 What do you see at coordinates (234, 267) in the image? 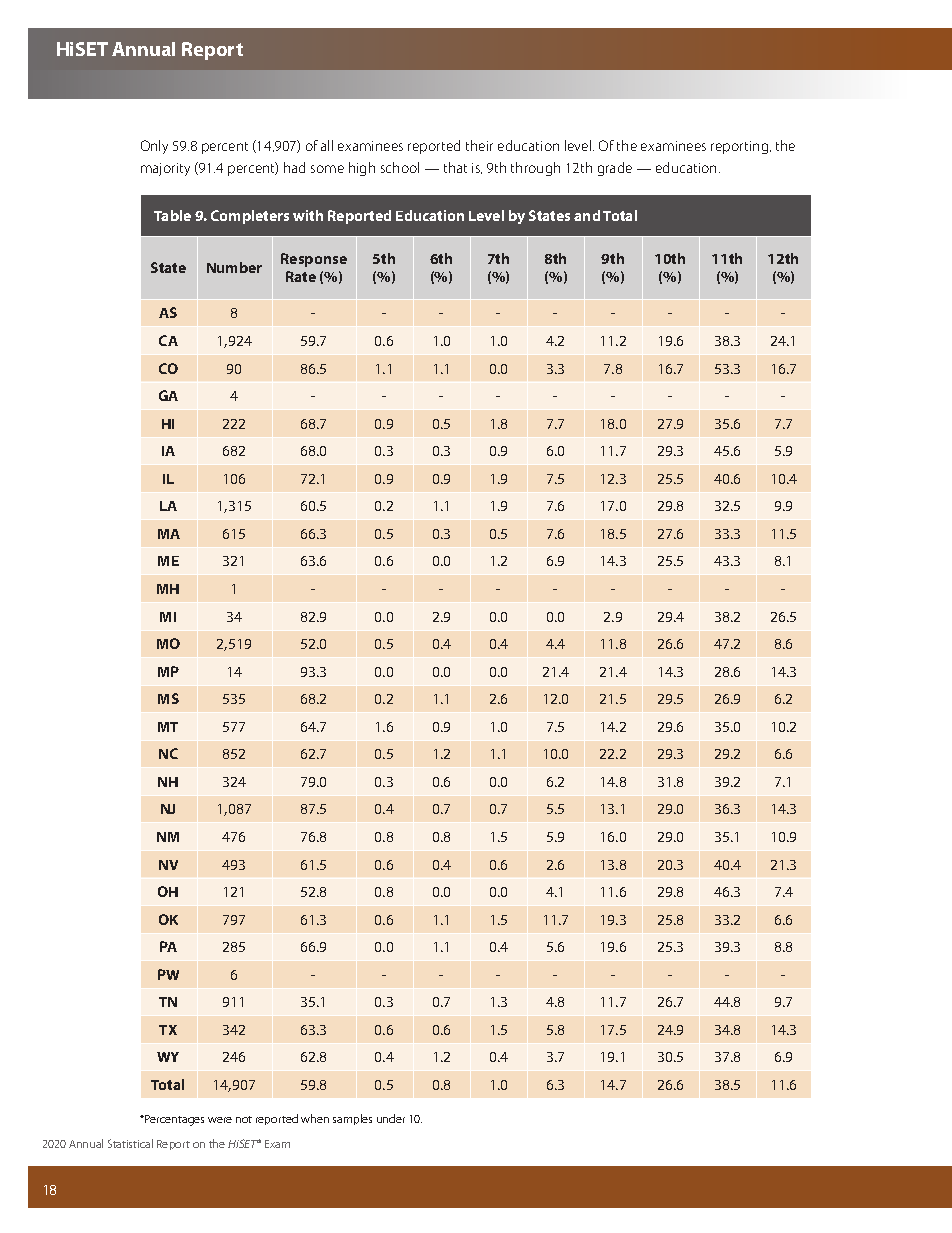
I see `Number` at bounding box center [234, 267].
